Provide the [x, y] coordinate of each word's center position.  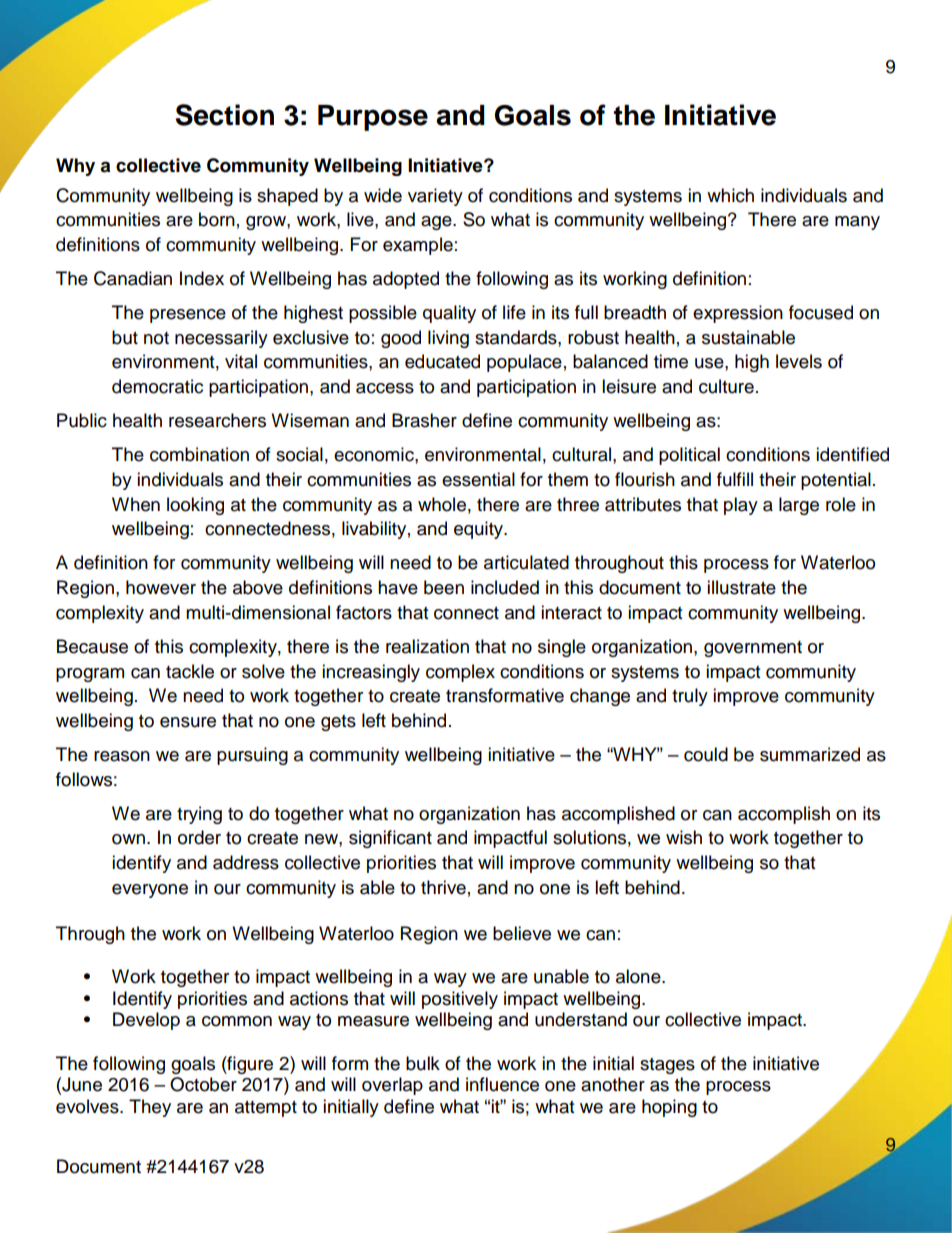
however [161, 587]
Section [224, 115]
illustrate [741, 587]
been [444, 587]
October [203, 1084]
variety [435, 197]
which [730, 195]
